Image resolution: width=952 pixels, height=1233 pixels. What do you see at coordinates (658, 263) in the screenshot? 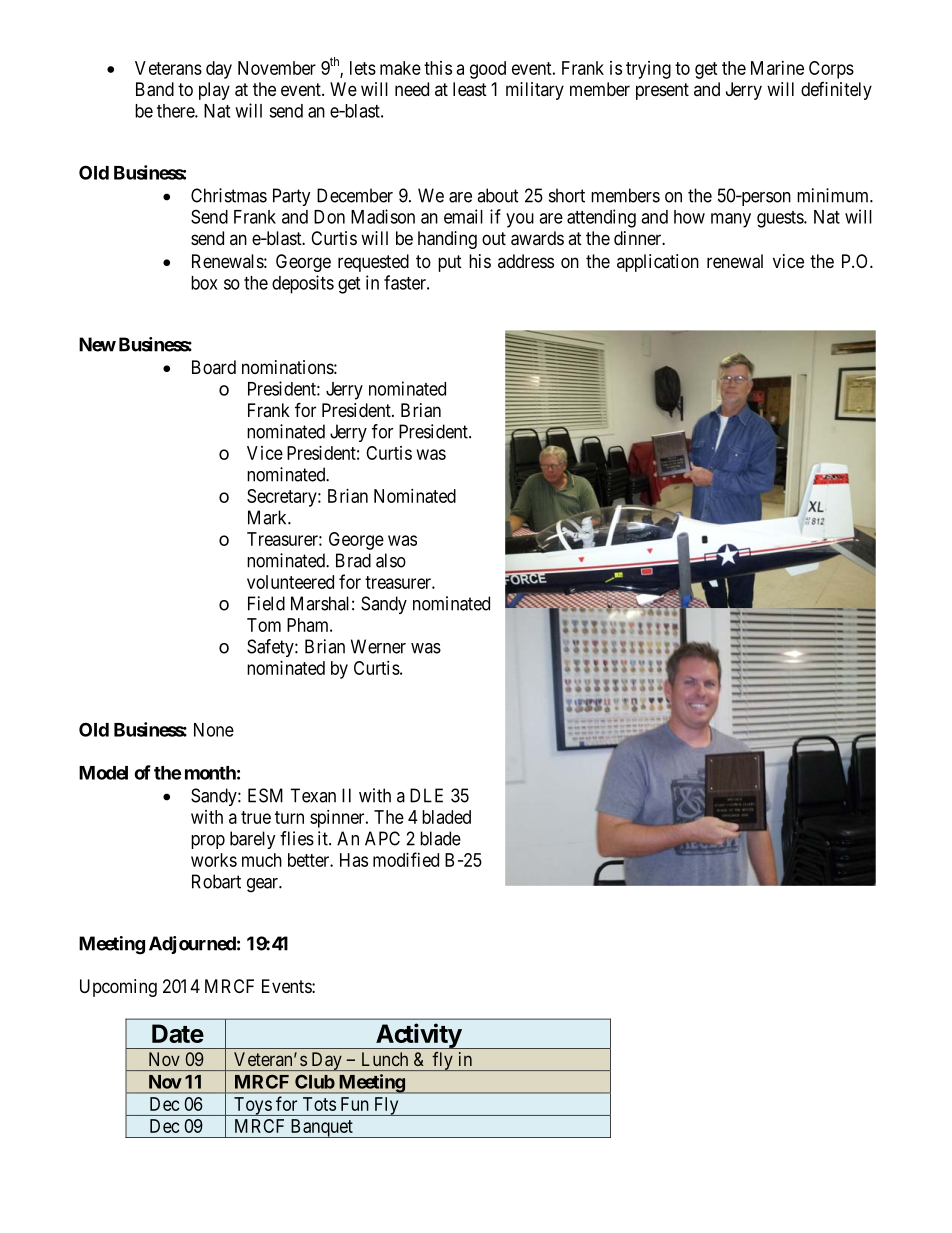
I see `application` at bounding box center [658, 263].
